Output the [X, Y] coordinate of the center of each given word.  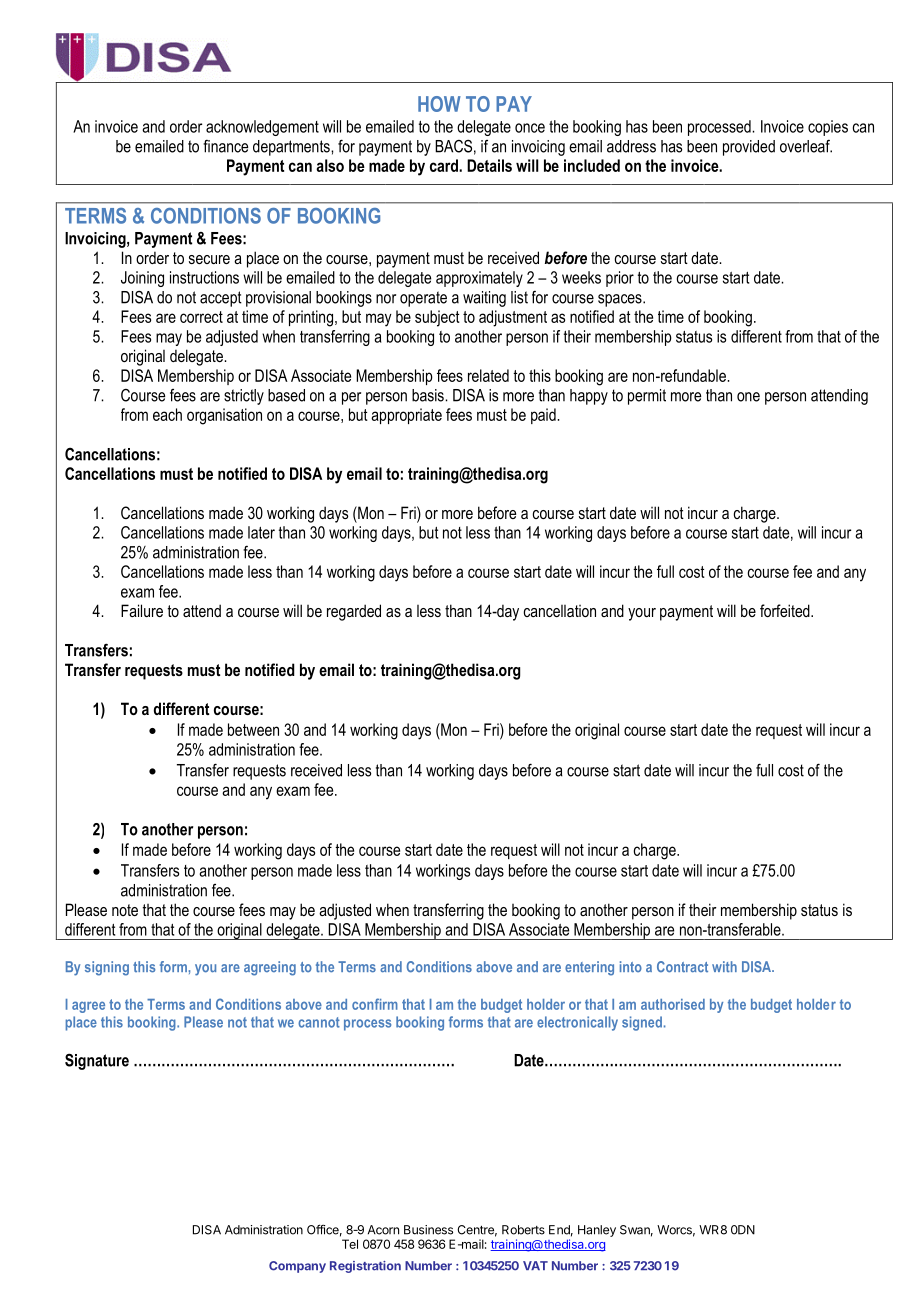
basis [429, 395]
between [253, 729]
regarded [354, 612]
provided [749, 148]
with [724, 967]
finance [225, 146]
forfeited [786, 610]
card [445, 165]
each [167, 414]
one [748, 397]
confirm [375, 1004]
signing [107, 968]
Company [297, 1267]
